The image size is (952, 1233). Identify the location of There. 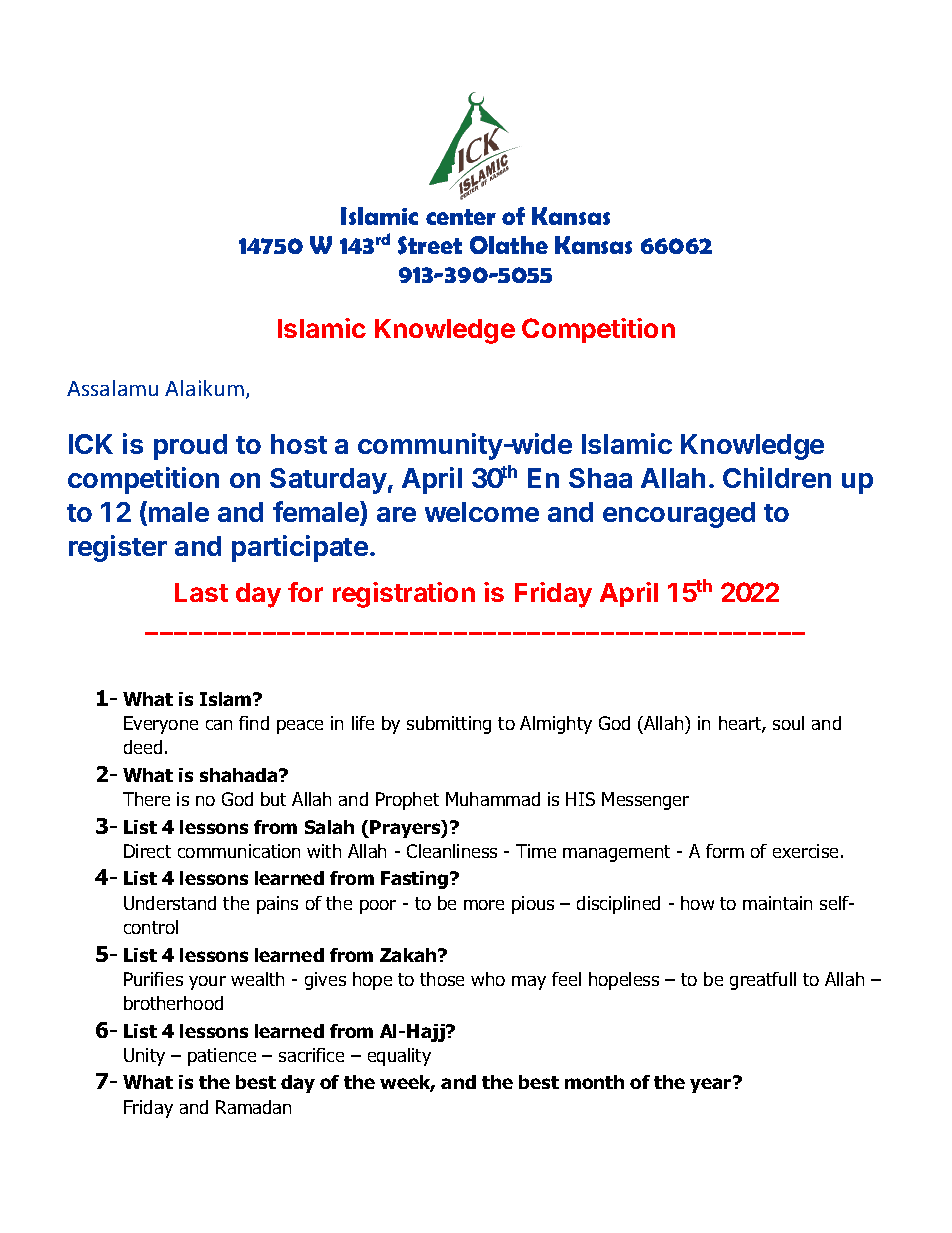
(146, 799).
